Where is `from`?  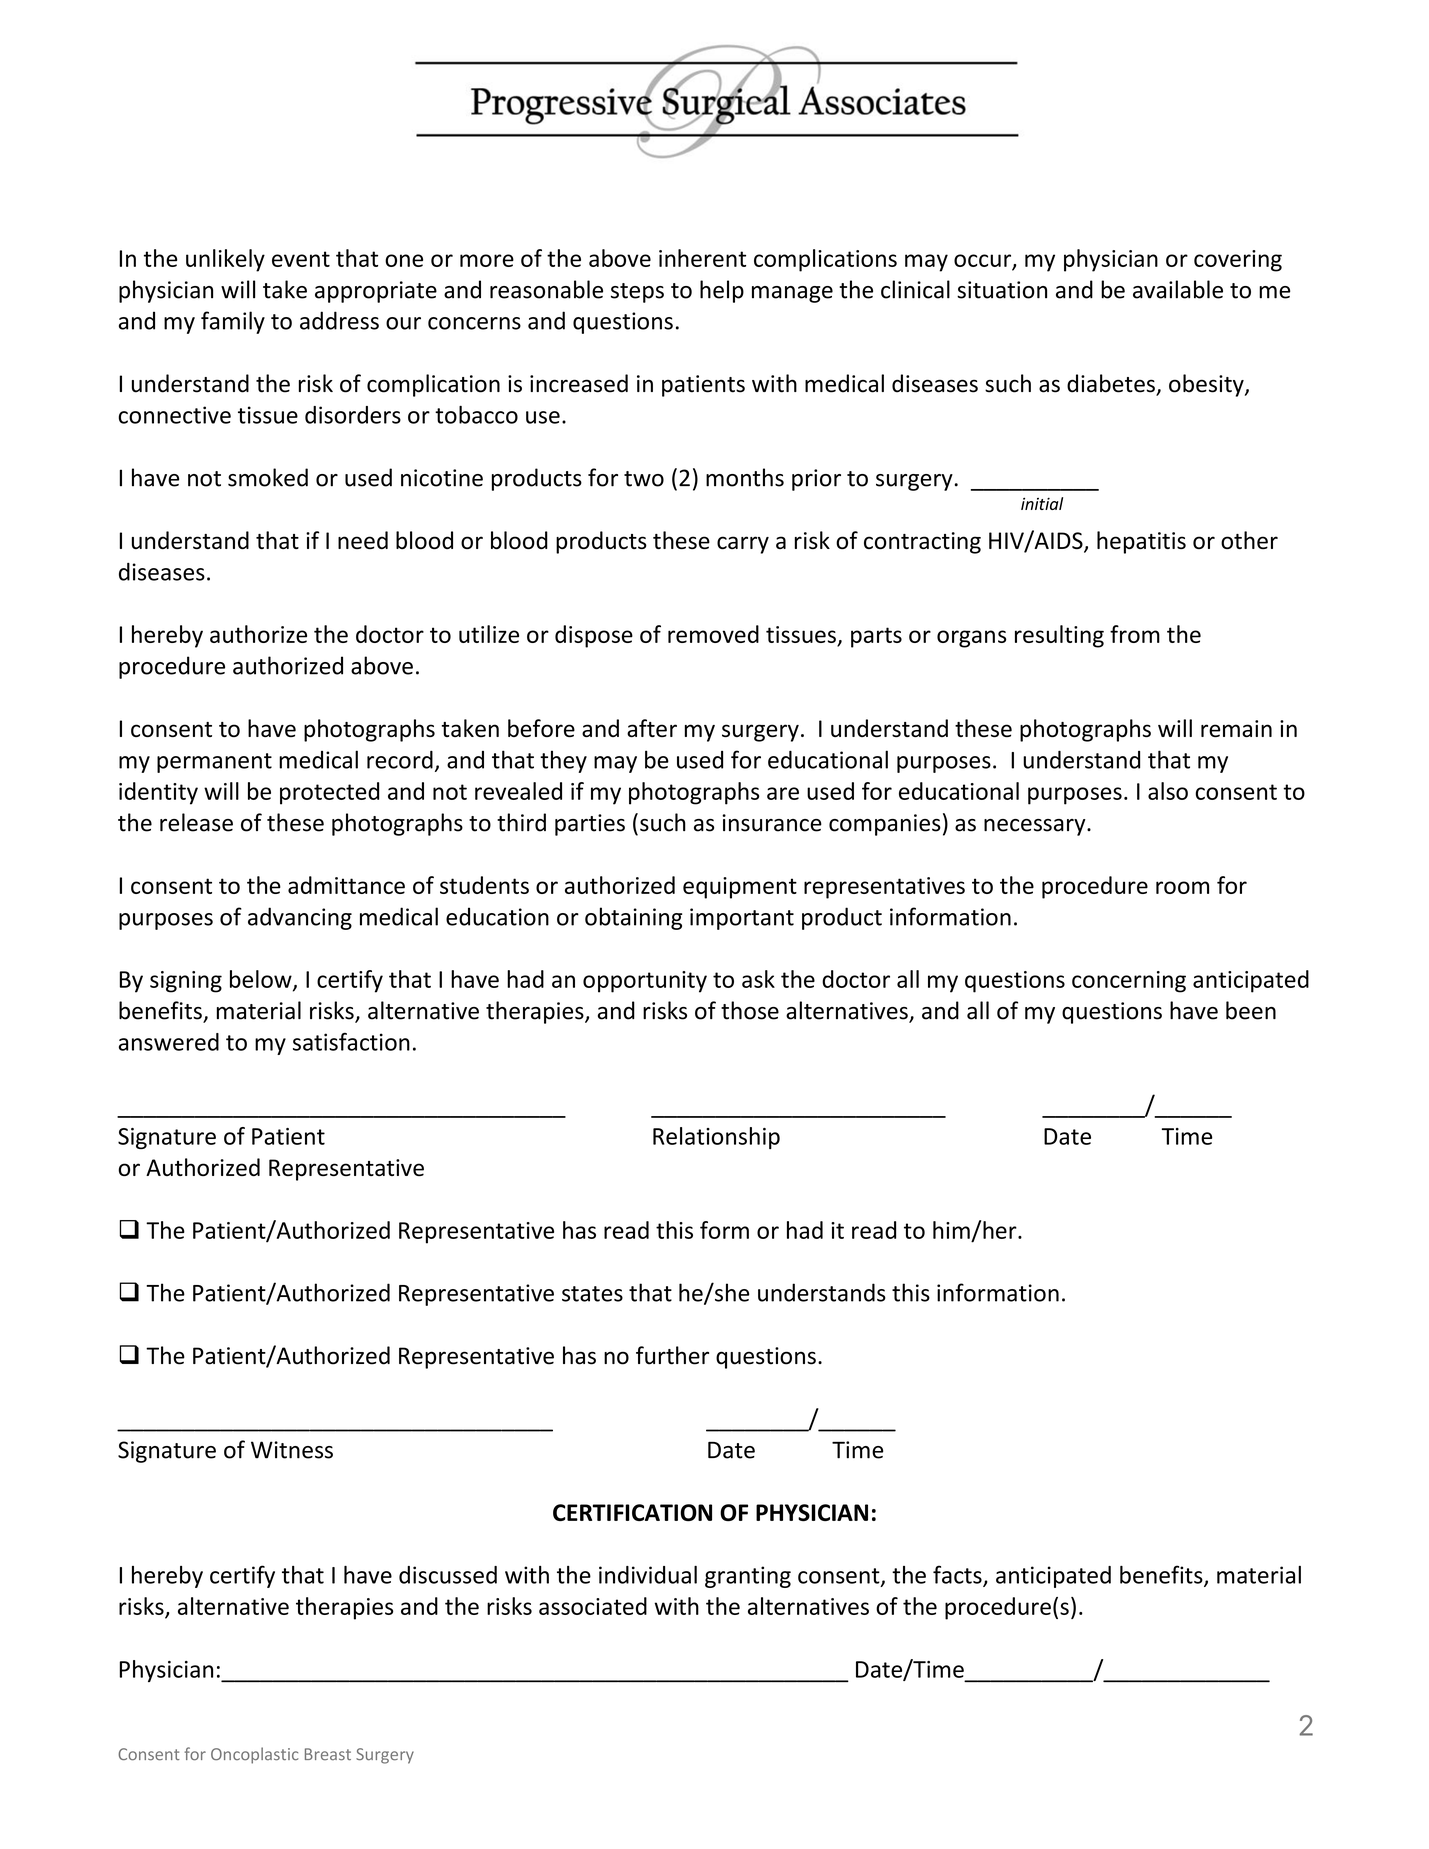
from is located at coordinates (1135, 634).
